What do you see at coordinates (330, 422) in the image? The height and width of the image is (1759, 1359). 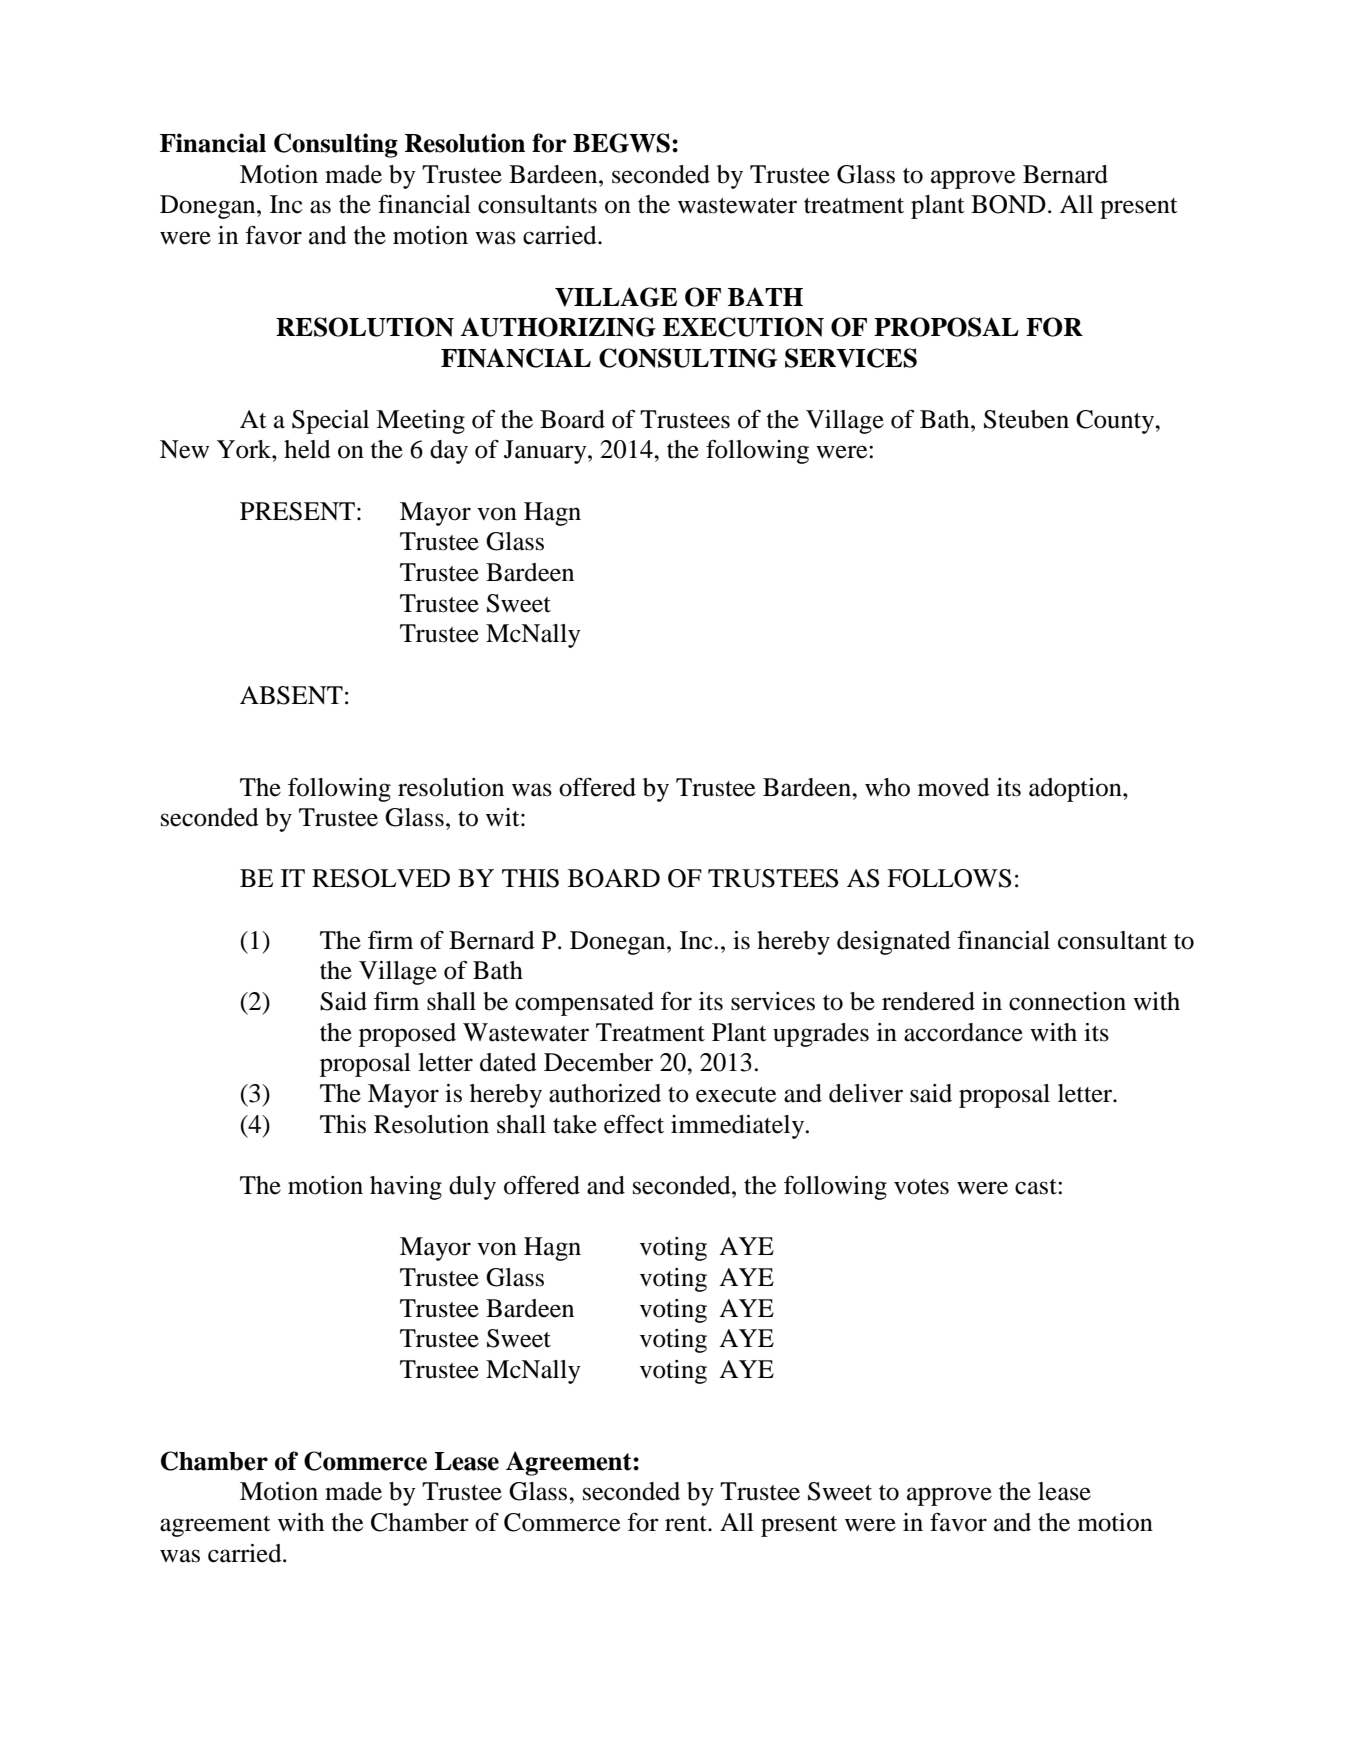 I see `Special` at bounding box center [330, 422].
